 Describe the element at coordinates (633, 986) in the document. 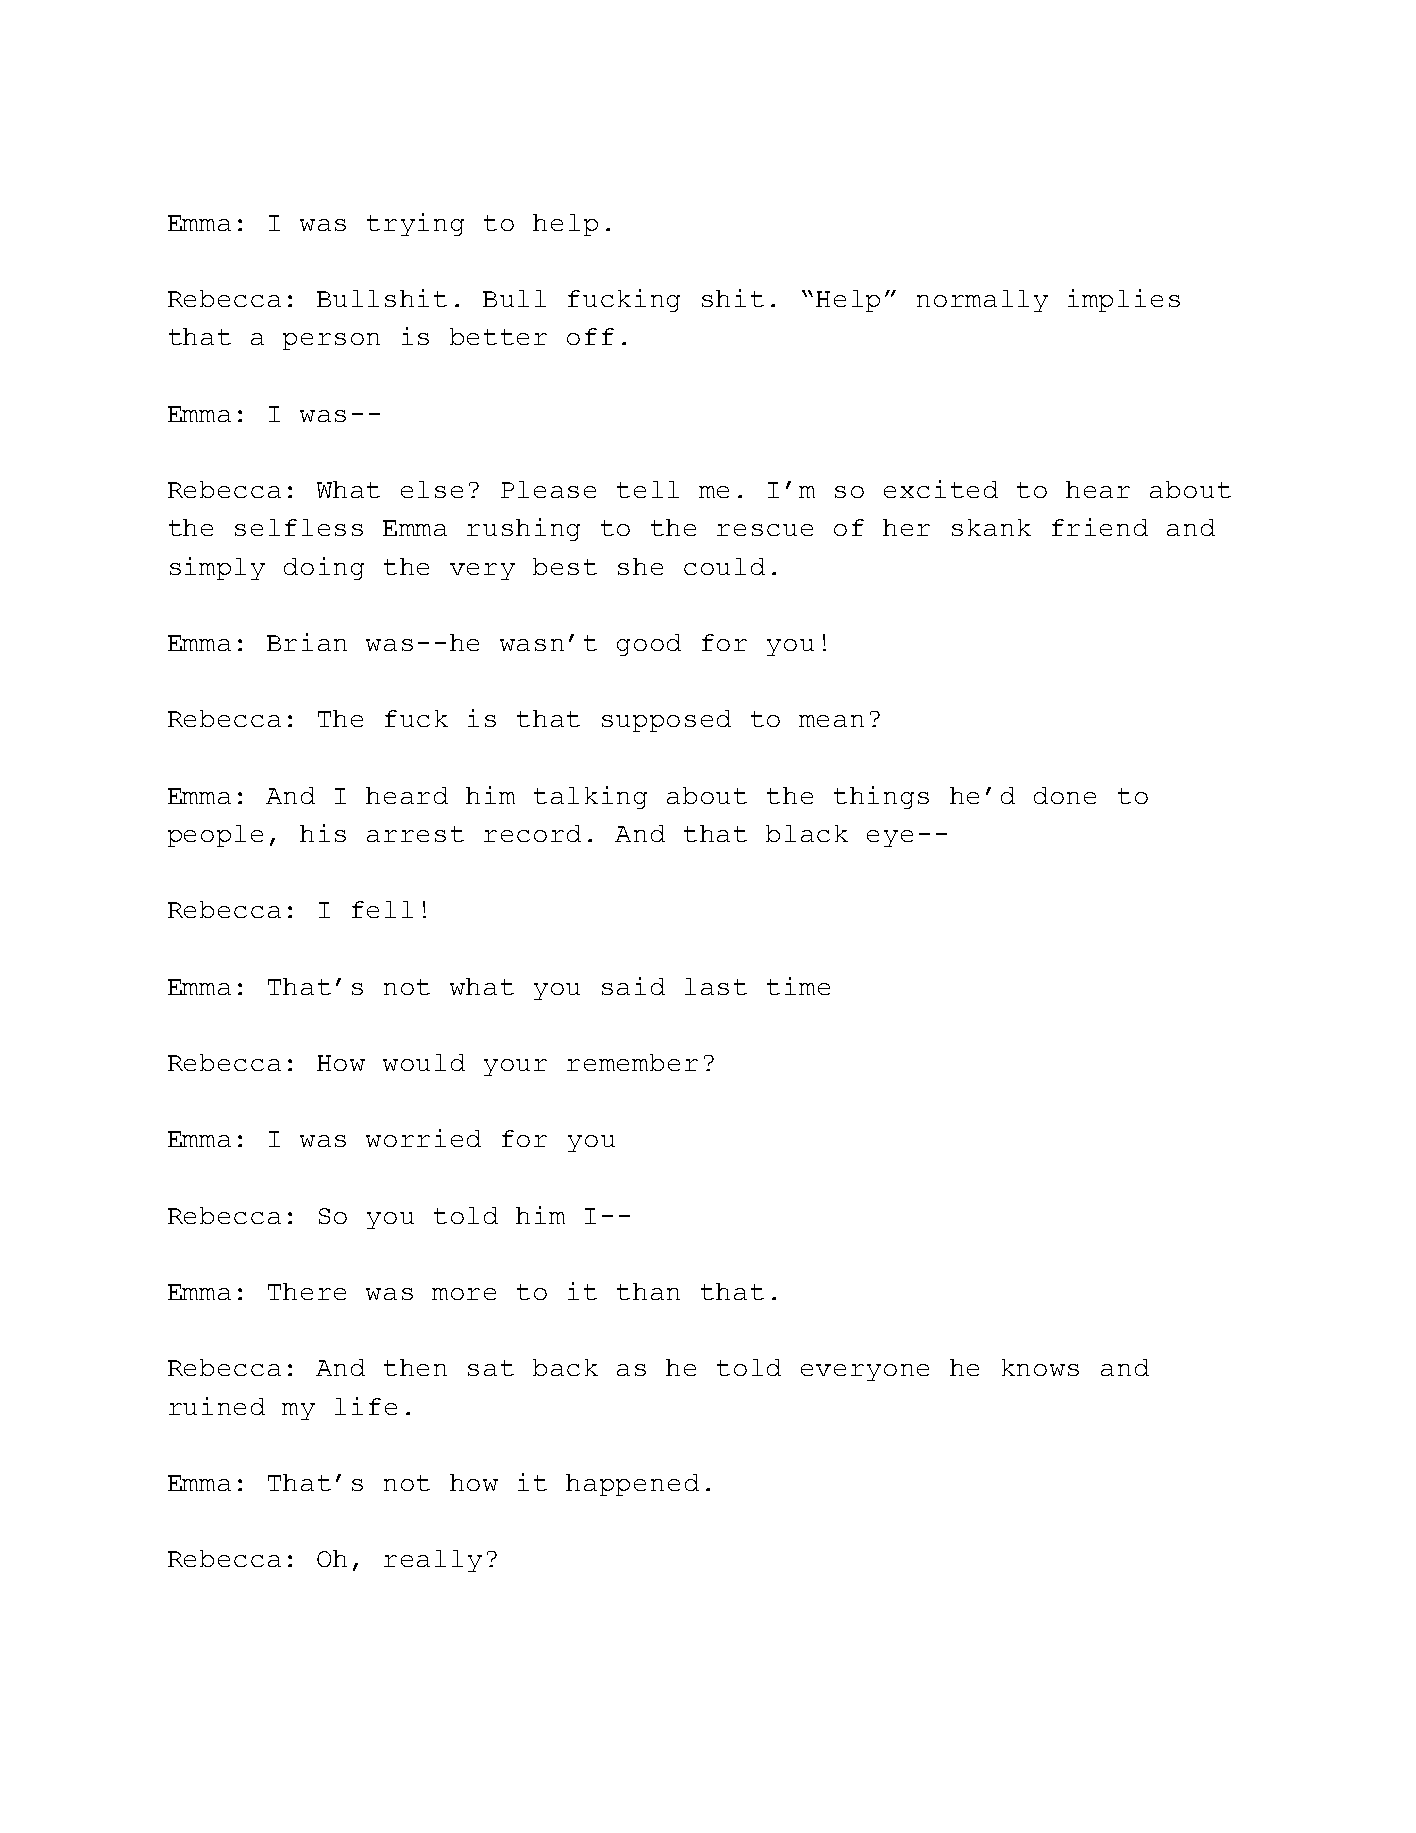

I see `said` at that location.
